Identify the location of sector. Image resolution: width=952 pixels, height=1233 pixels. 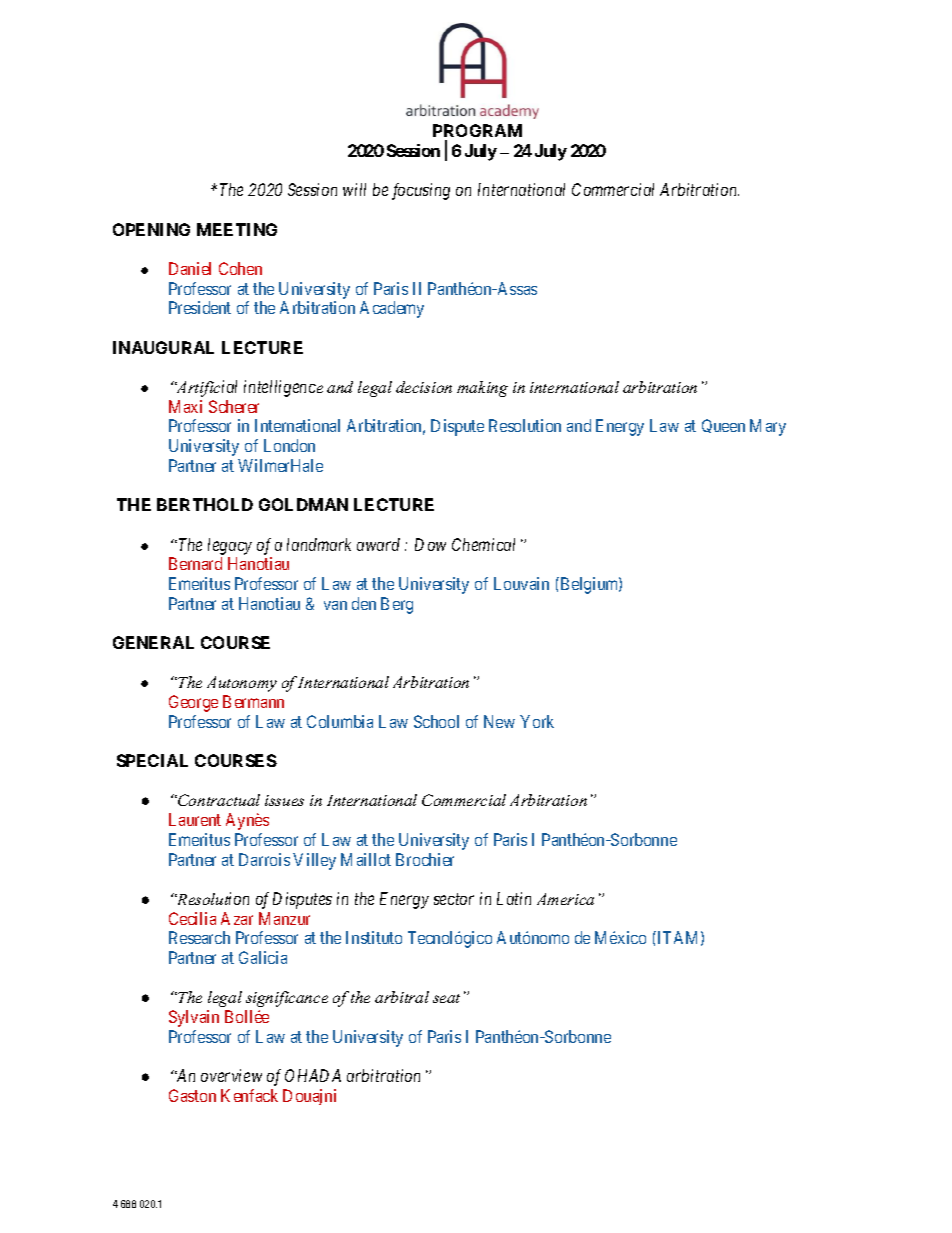
(454, 899).
